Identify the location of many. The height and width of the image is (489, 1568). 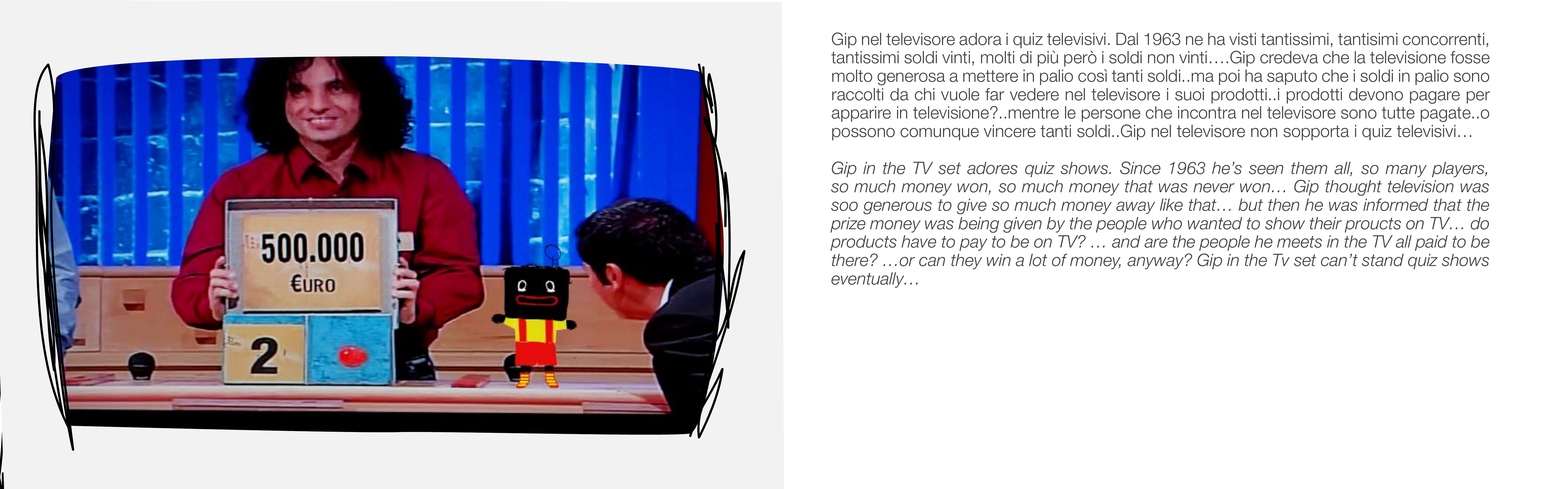
(1406, 171).
